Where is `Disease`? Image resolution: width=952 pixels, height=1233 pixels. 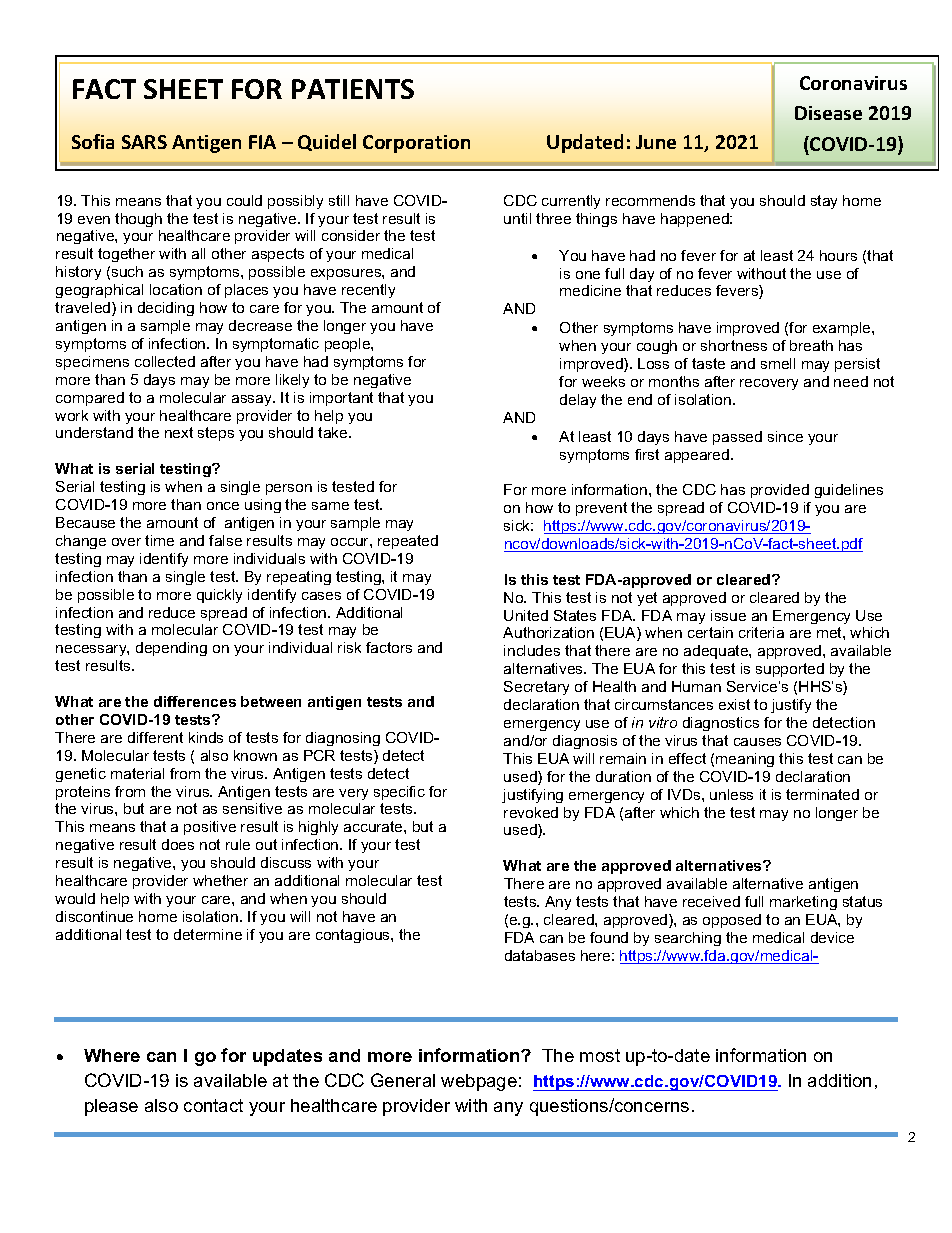 Disease is located at coordinates (828, 113).
